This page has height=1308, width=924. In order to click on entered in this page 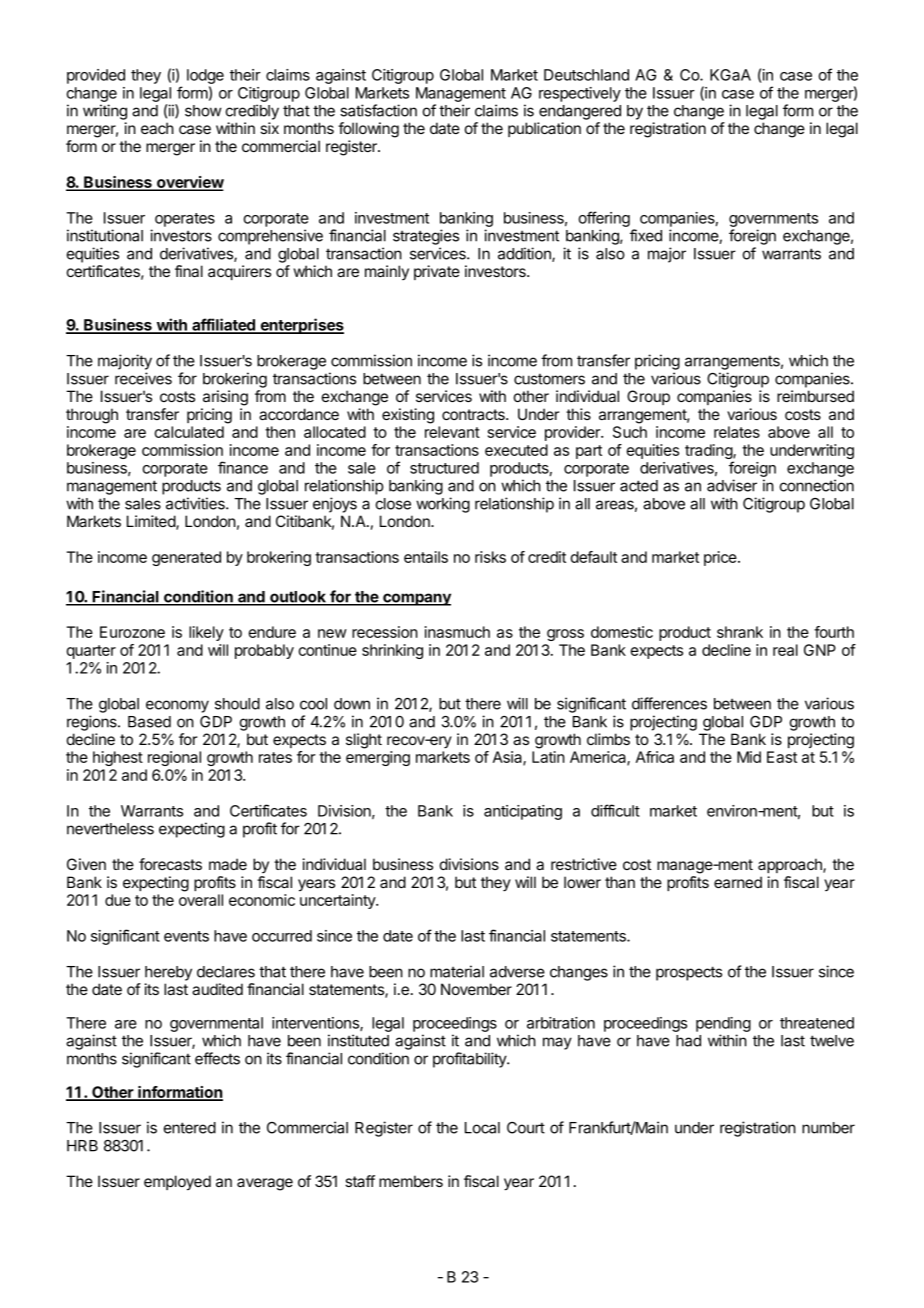, I will do `click(190, 1128)`.
